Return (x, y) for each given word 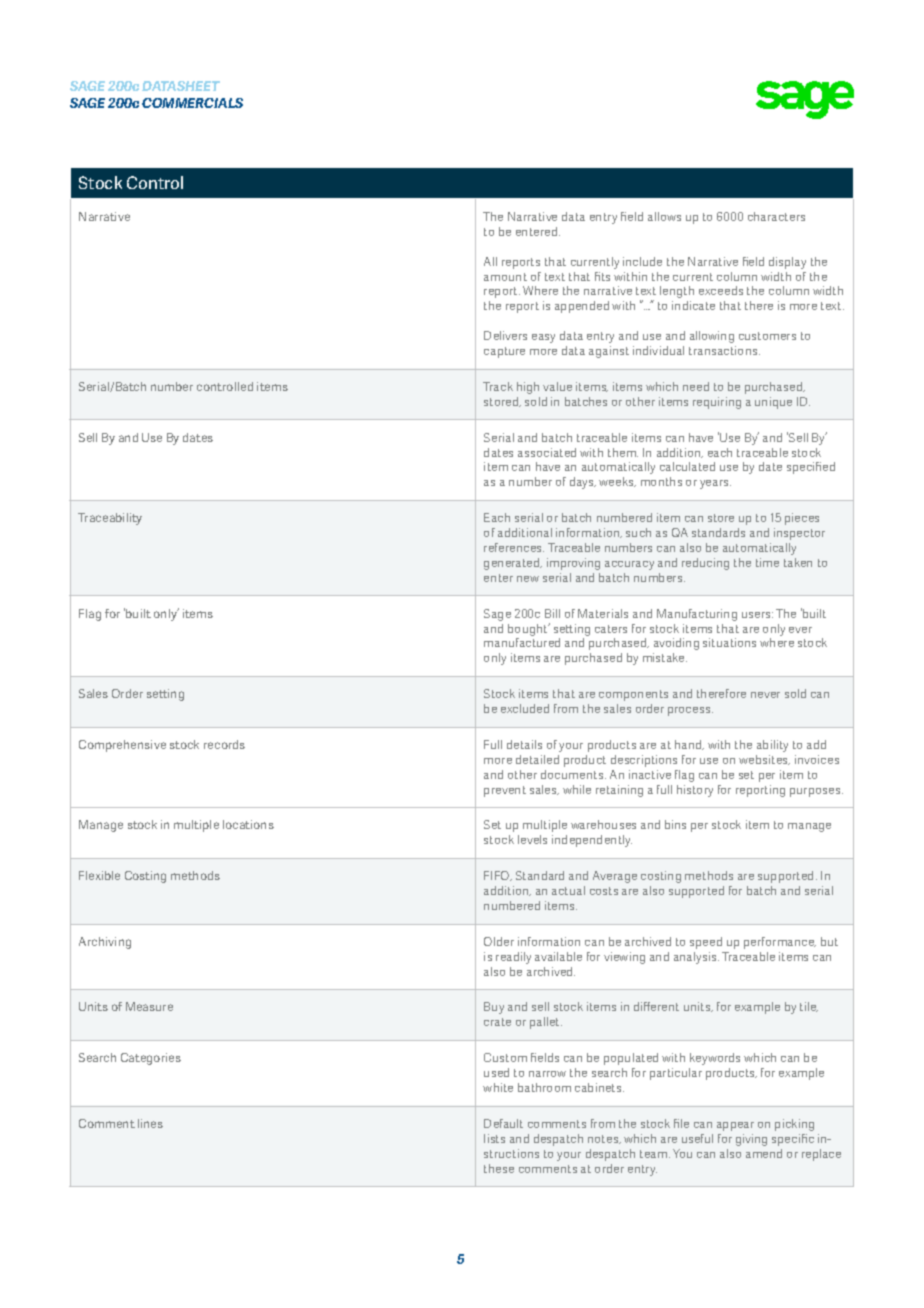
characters (776, 216)
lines (150, 1123)
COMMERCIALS (192, 103)
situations (729, 642)
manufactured (522, 642)
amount (505, 277)
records (224, 744)
